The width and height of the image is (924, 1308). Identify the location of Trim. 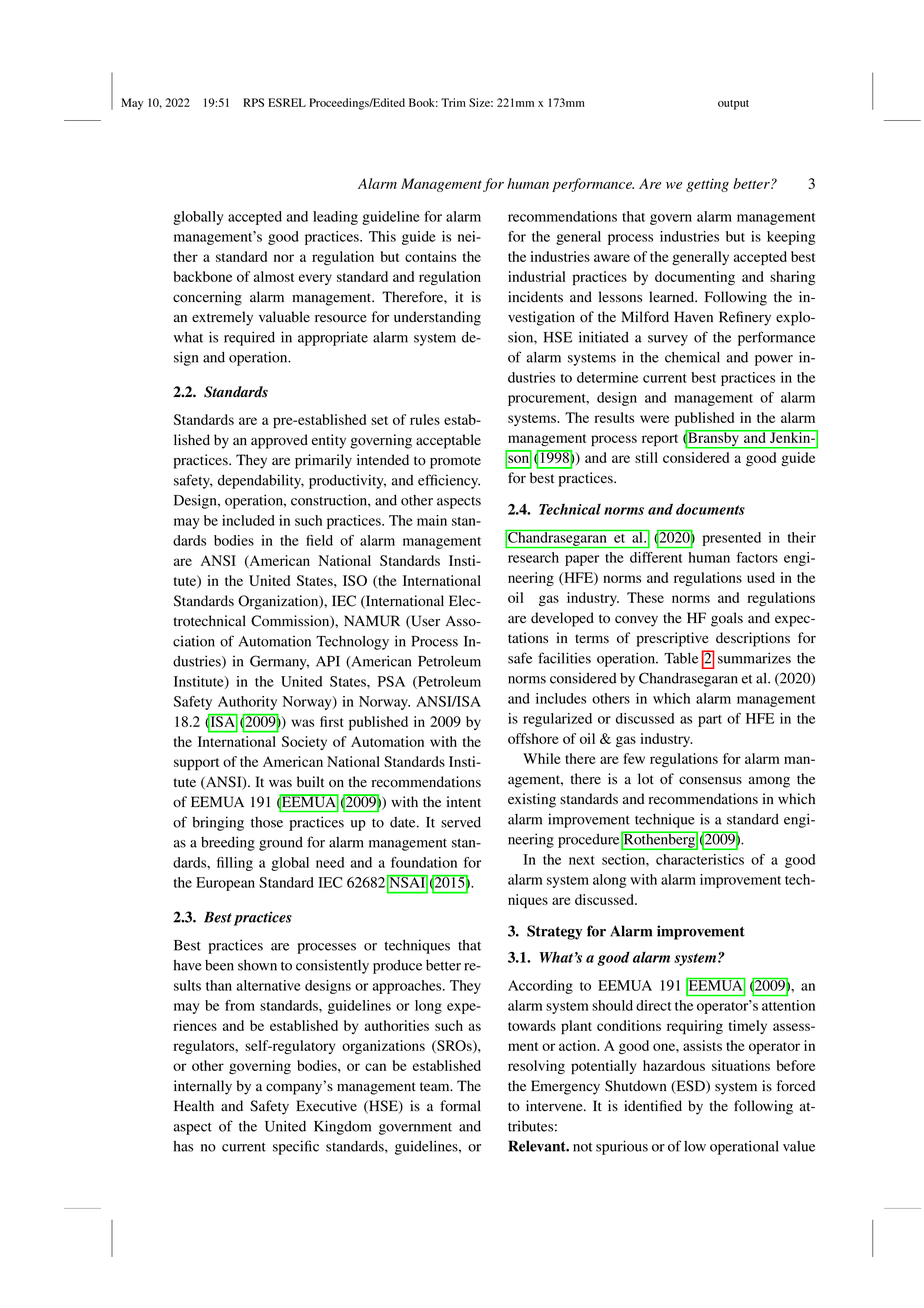
(453, 102).
